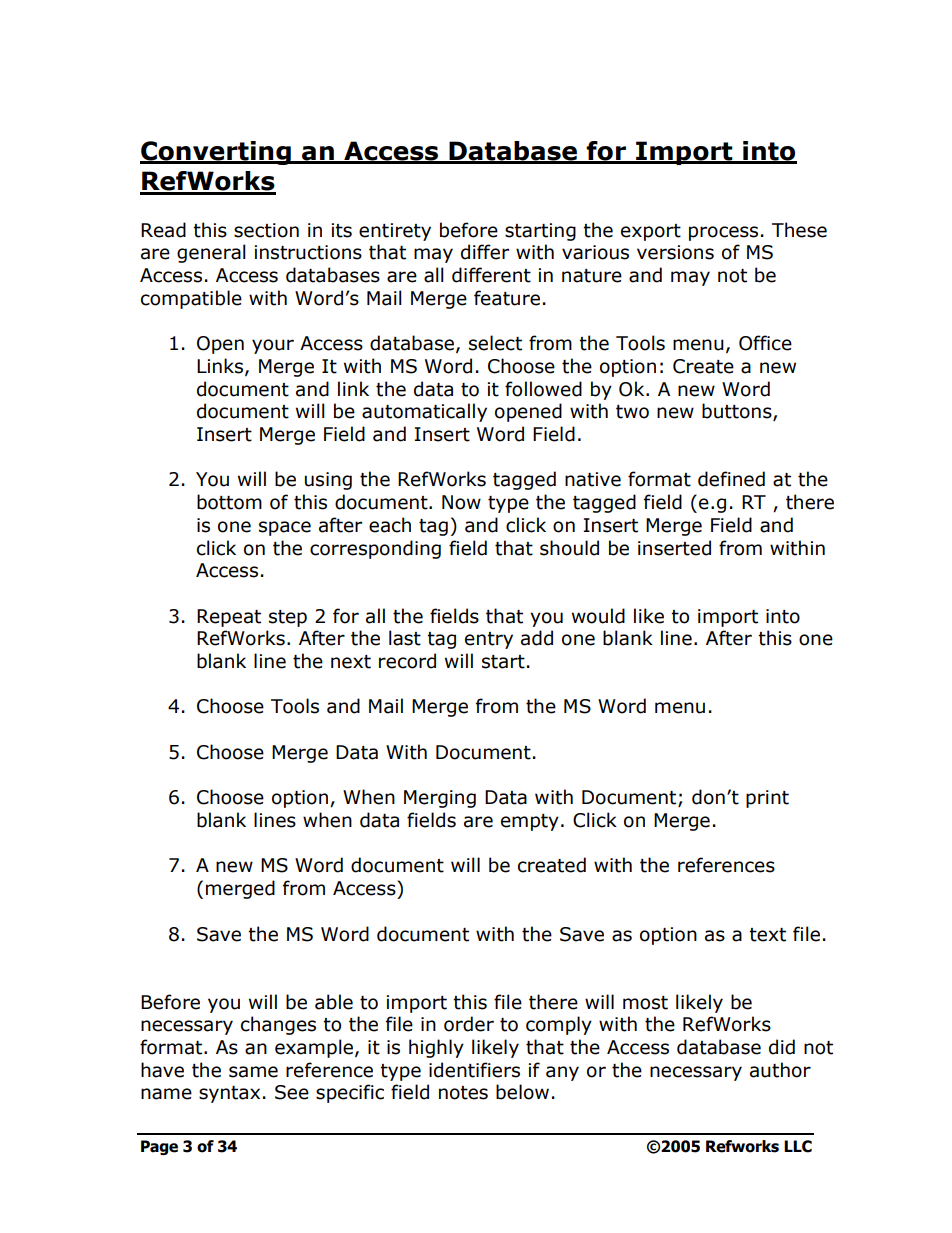 The height and width of the screenshot is (1233, 952). Describe the element at coordinates (395, 232) in the screenshot. I see `entirety` at that location.
